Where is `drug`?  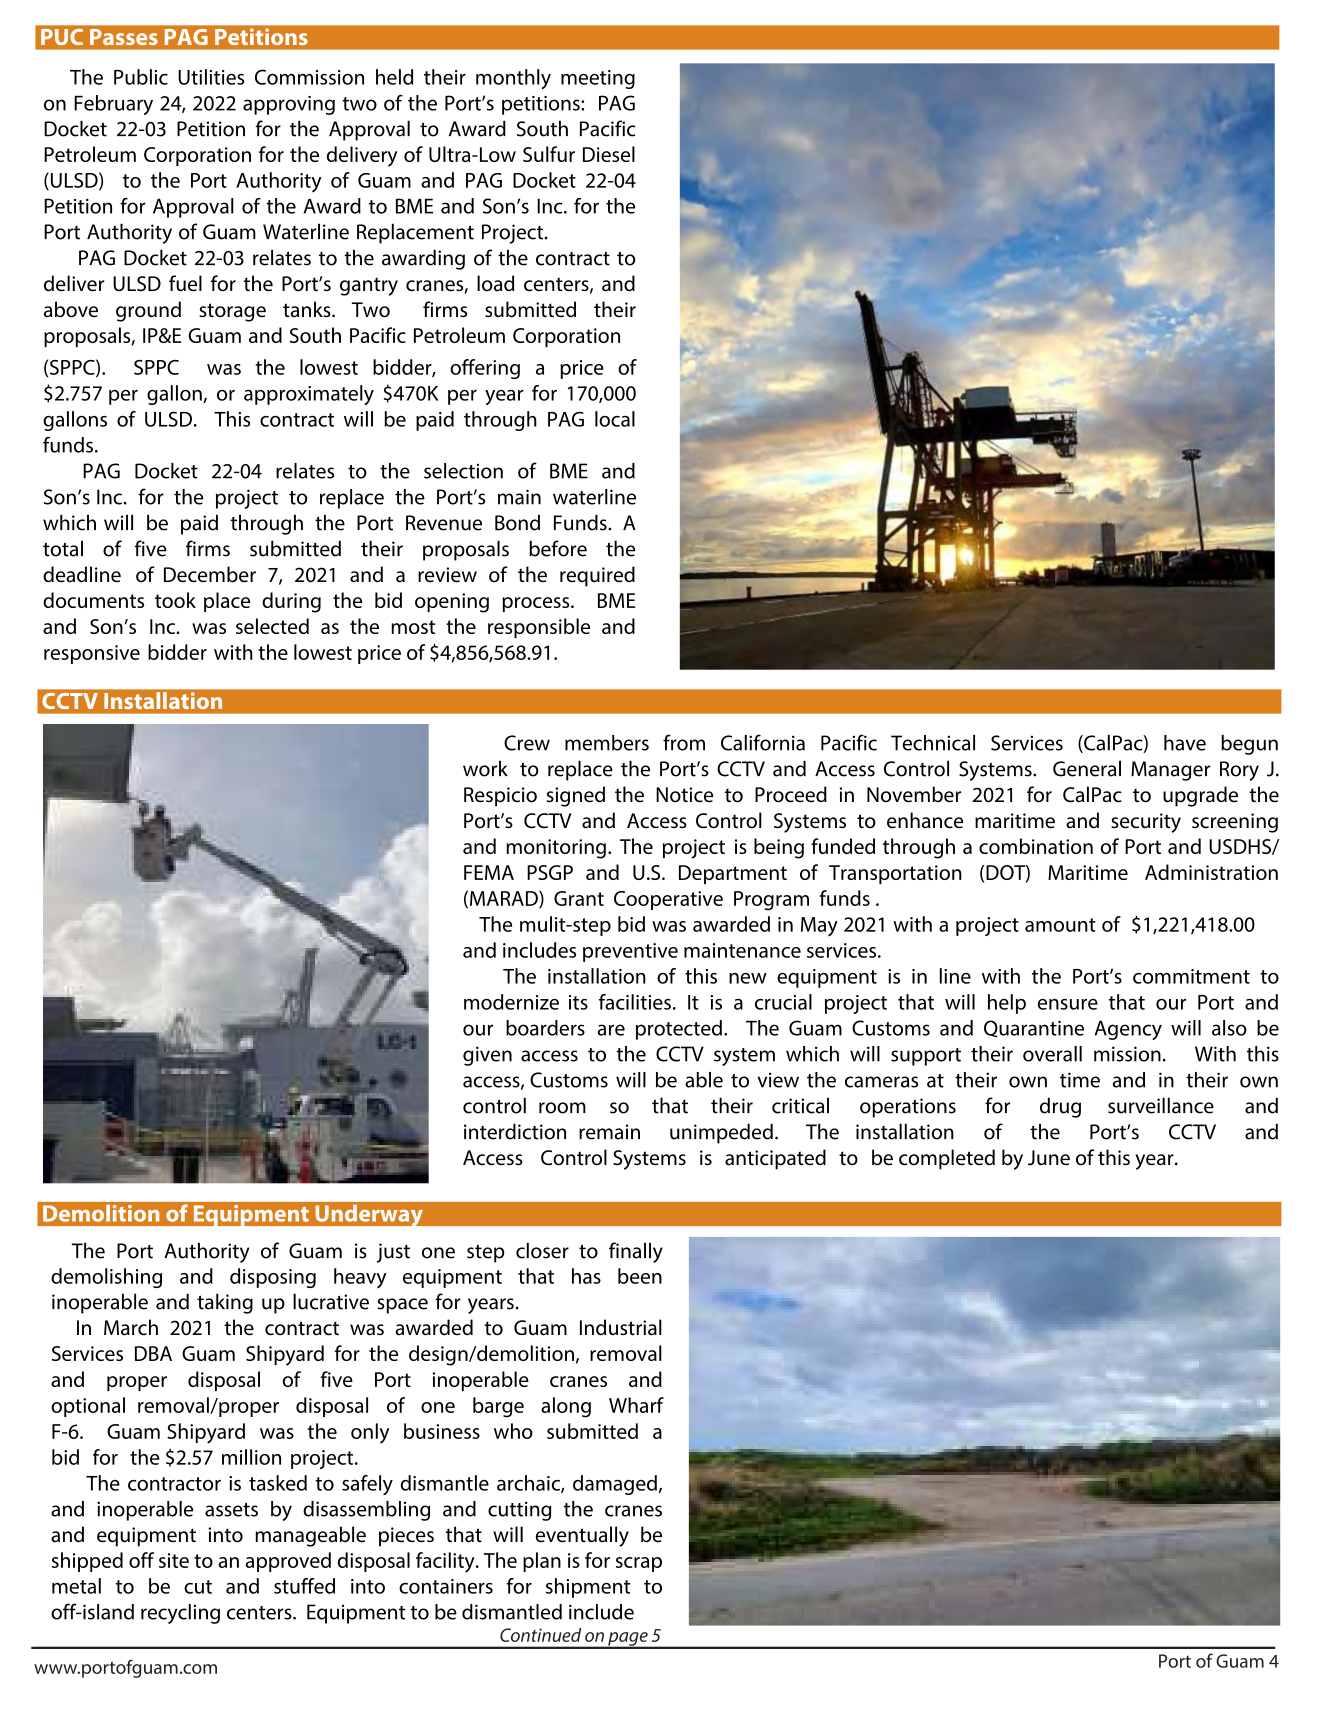
drug is located at coordinates (1060, 1107).
